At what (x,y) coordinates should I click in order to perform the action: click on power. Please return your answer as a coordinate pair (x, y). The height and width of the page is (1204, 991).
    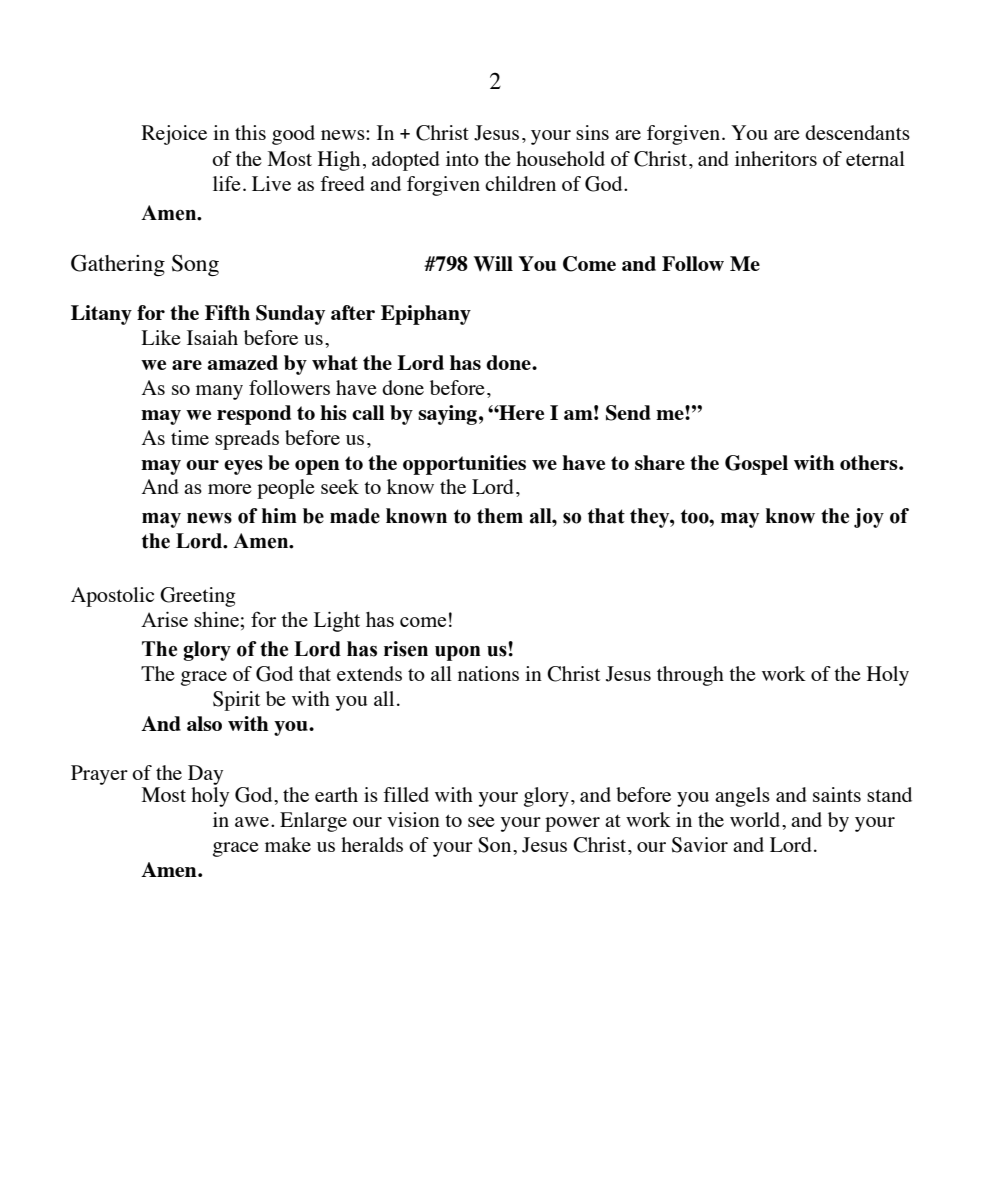
    Looking at the image, I should click on (572, 824).
